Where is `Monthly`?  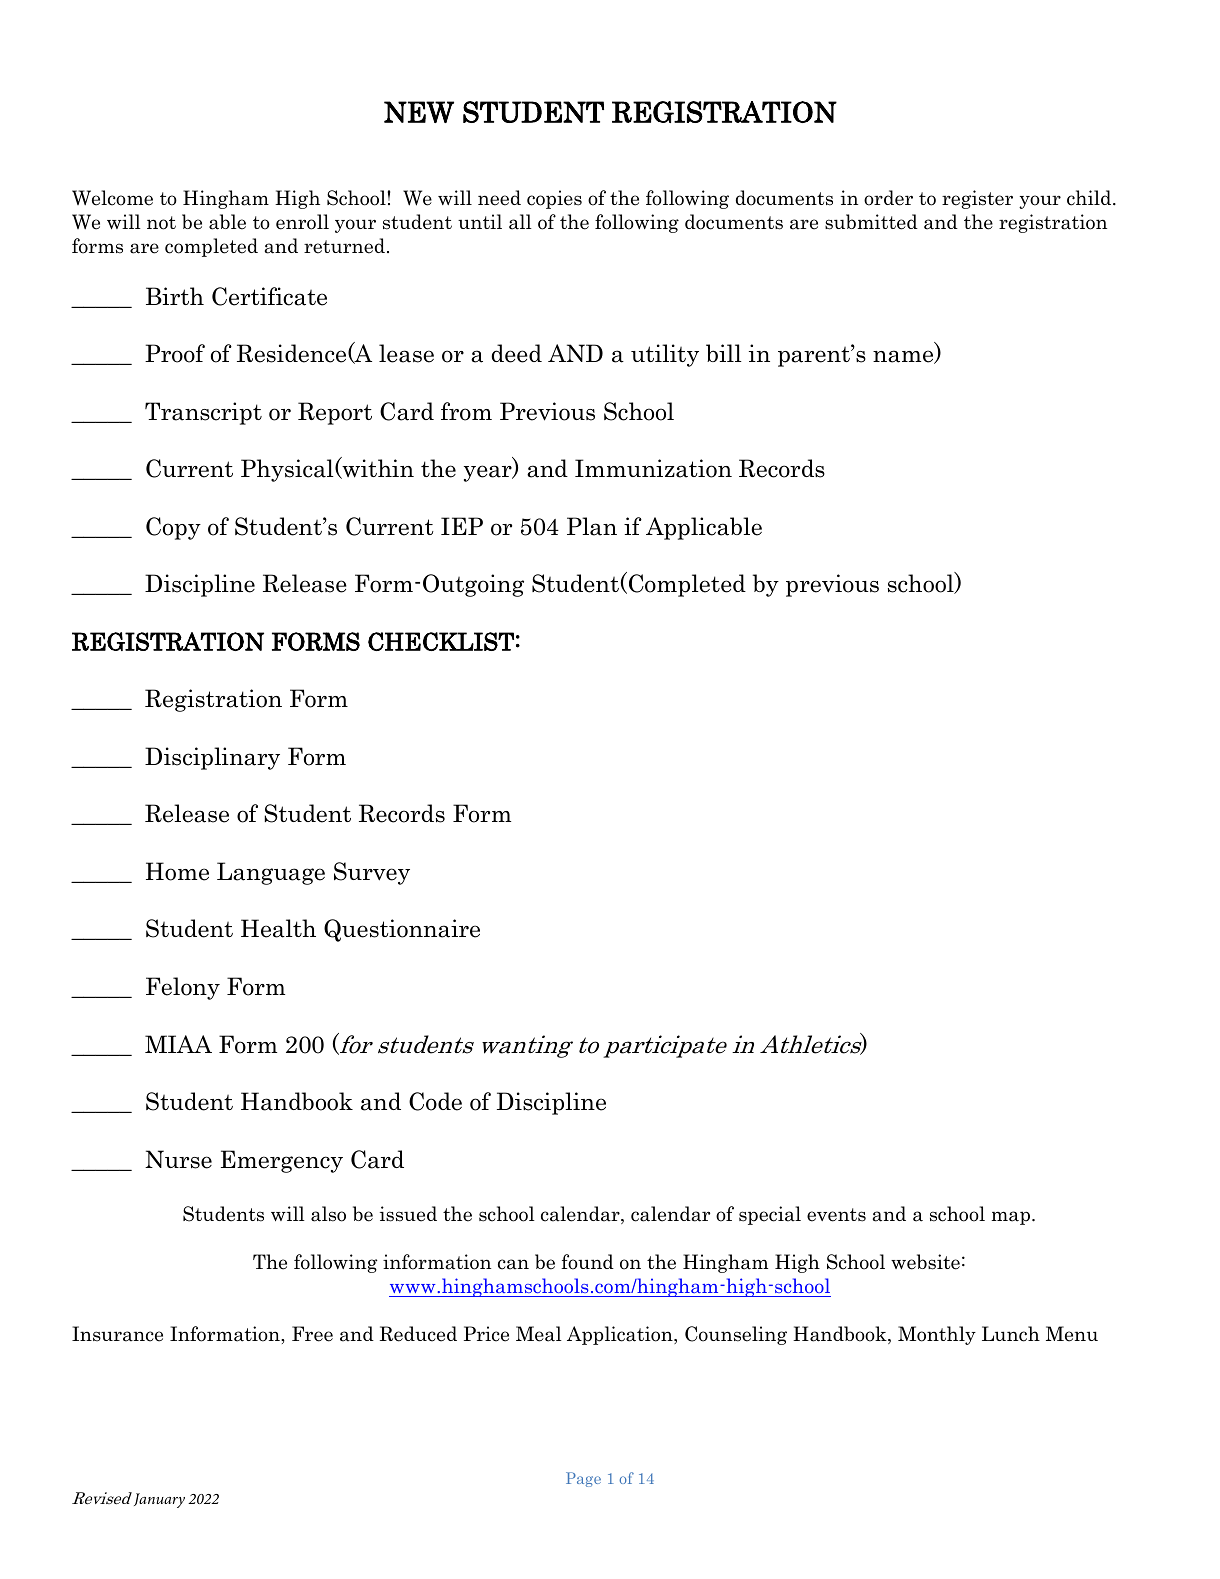 Monthly is located at coordinates (937, 1335).
